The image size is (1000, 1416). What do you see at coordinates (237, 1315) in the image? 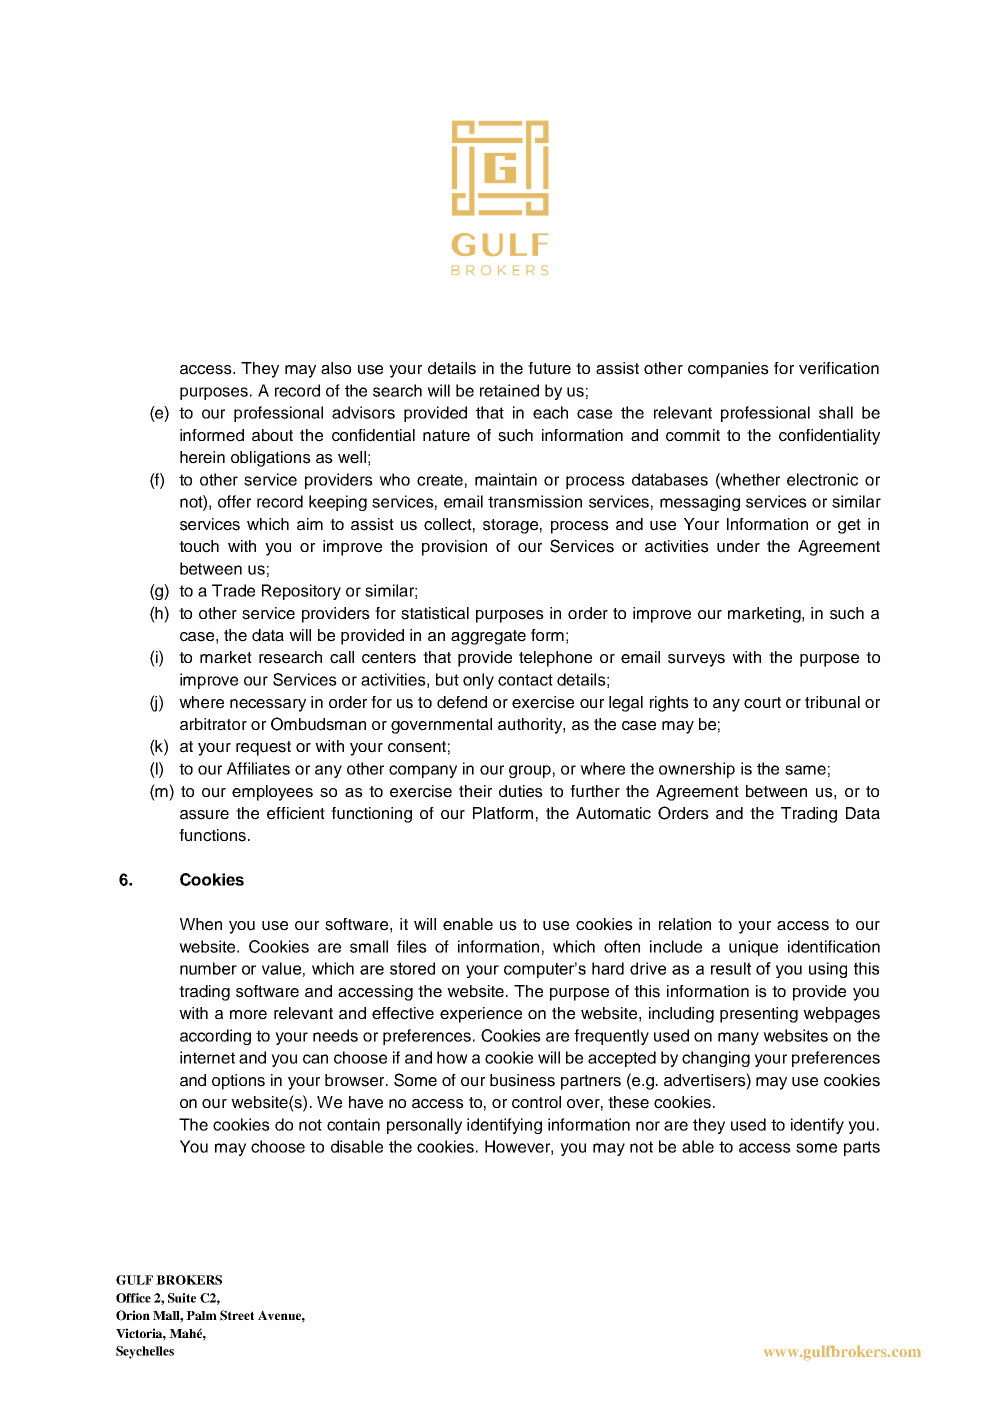
I see `Street` at bounding box center [237, 1315].
